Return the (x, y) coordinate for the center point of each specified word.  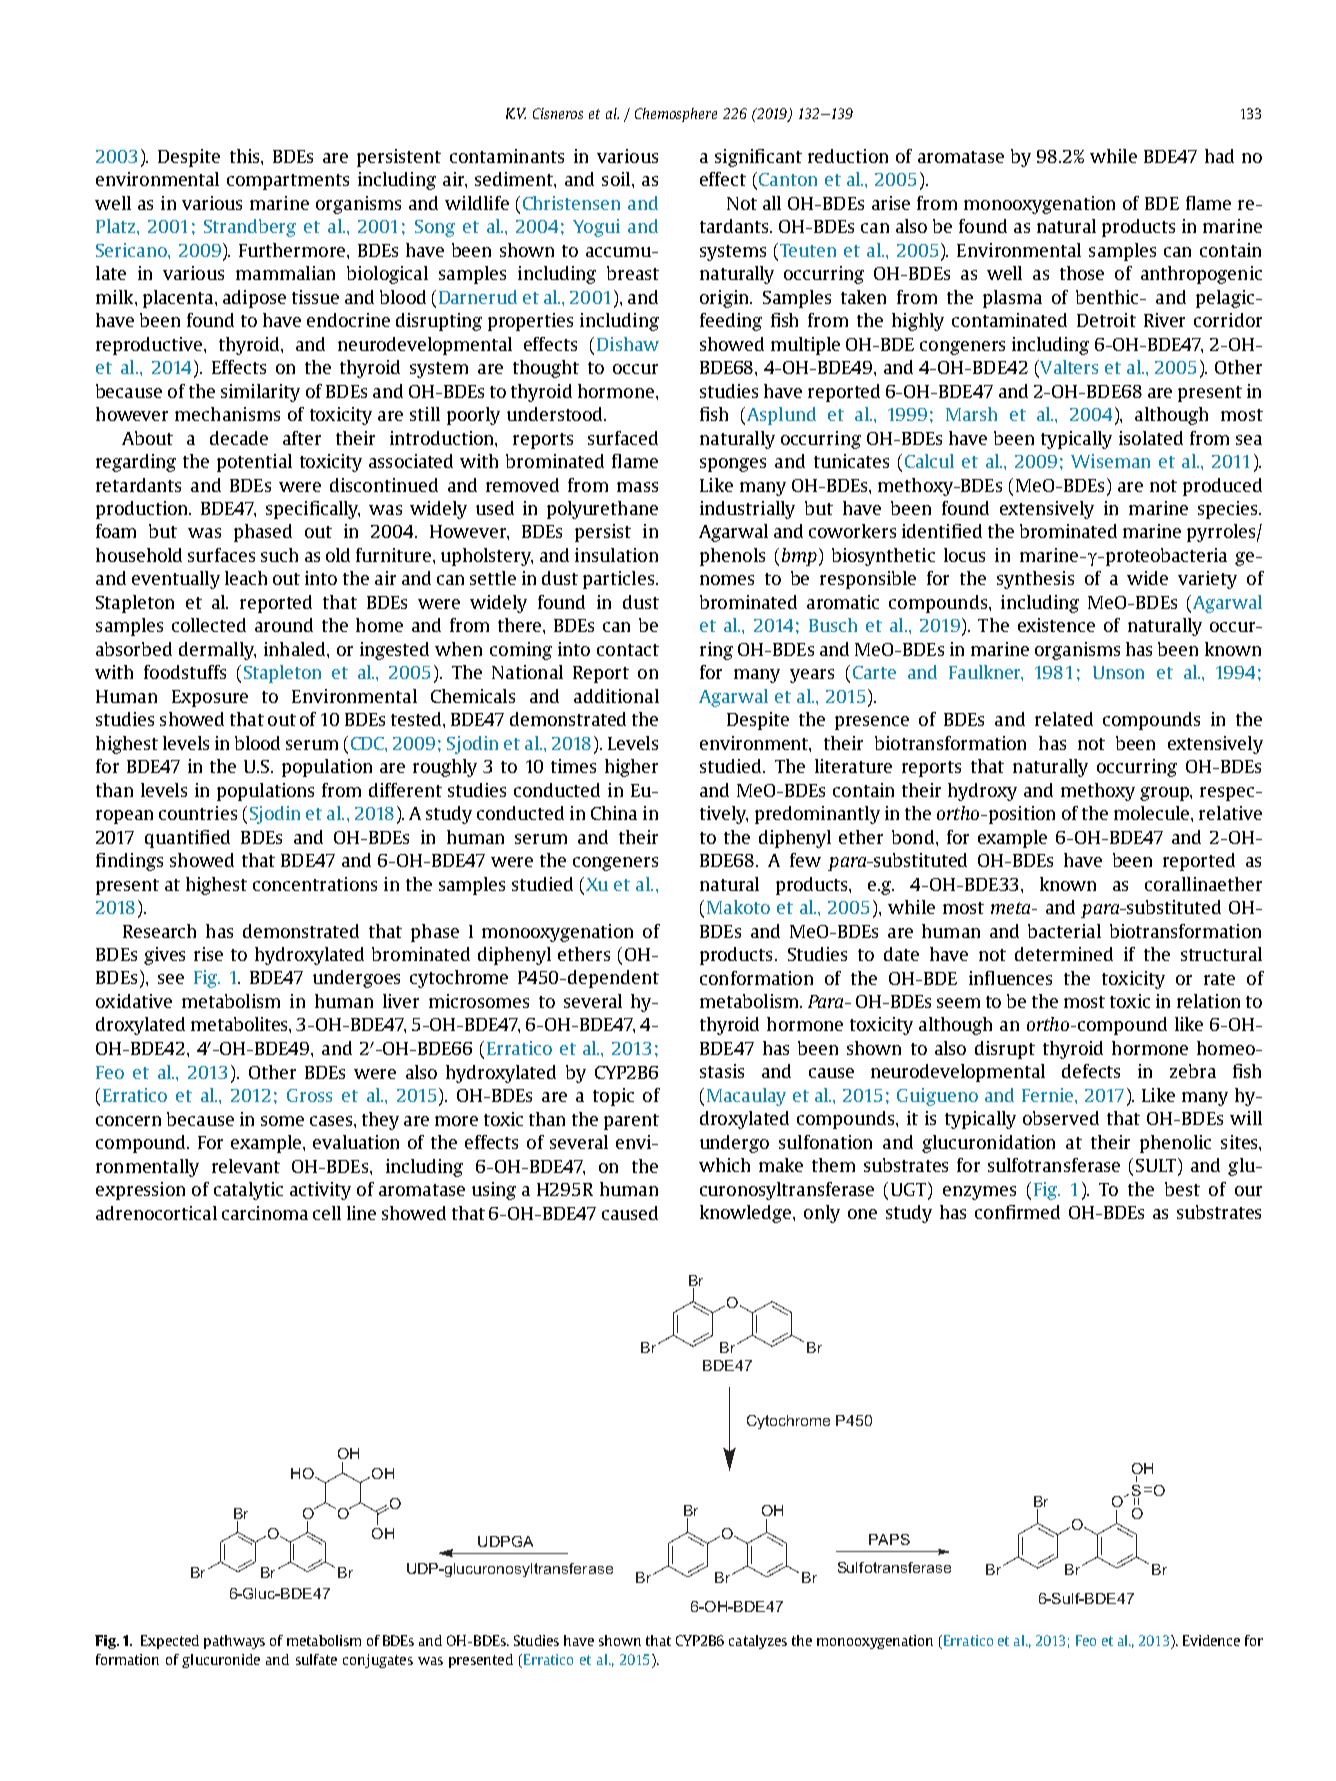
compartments (288, 182)
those (1082, 273)
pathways (234, 1642)
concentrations (315, 884)
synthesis (1035, 580)
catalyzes (758, 1642)
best (1182, 1189)
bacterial (1064, 931)
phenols (732, 557)
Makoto (738, 907)
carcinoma (265, 1213)
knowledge (747, 1214)
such (279, 555)
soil (617, 179)
